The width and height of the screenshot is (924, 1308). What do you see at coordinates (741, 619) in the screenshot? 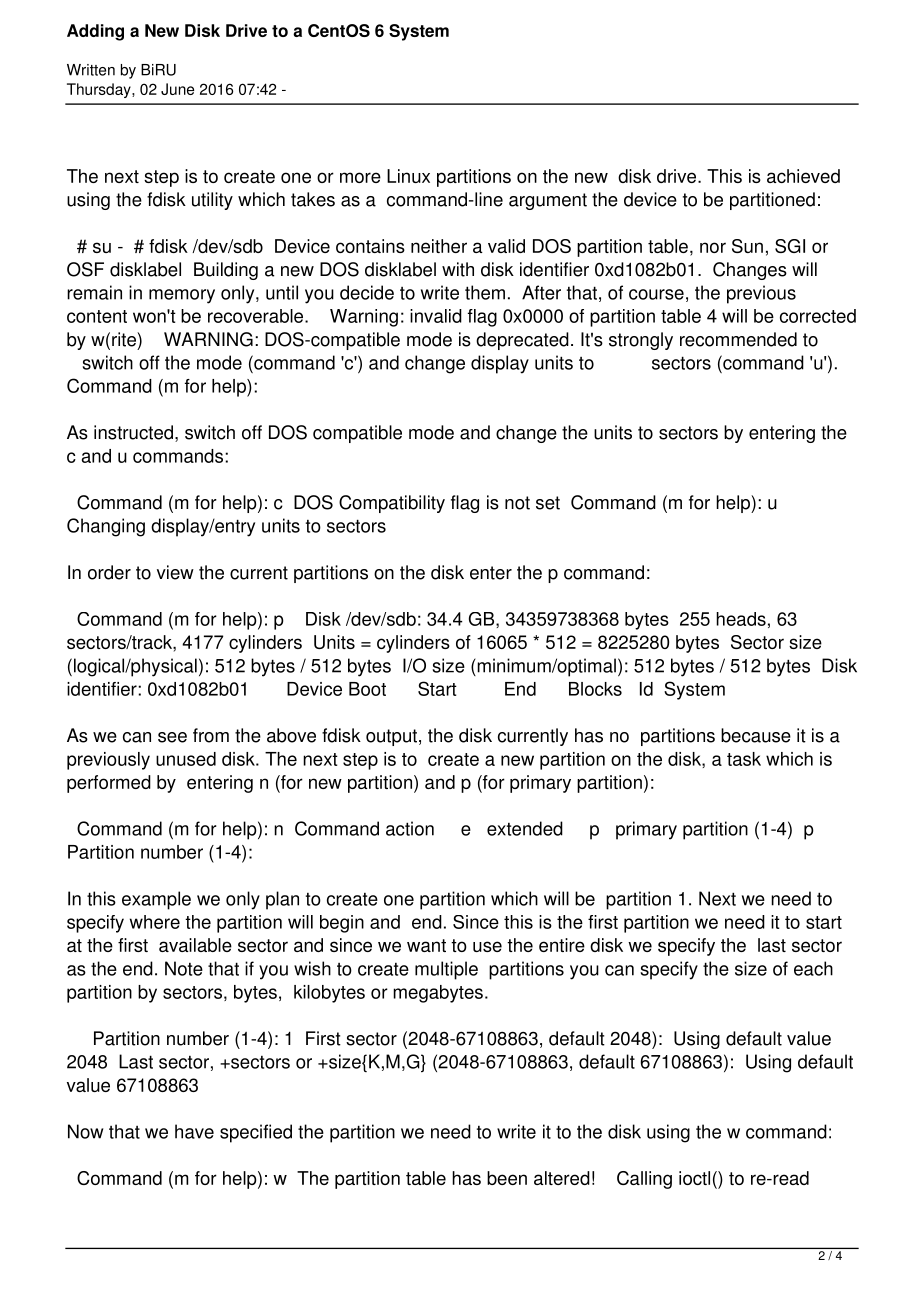
I see `heads` at bounding box center [741, 619].
